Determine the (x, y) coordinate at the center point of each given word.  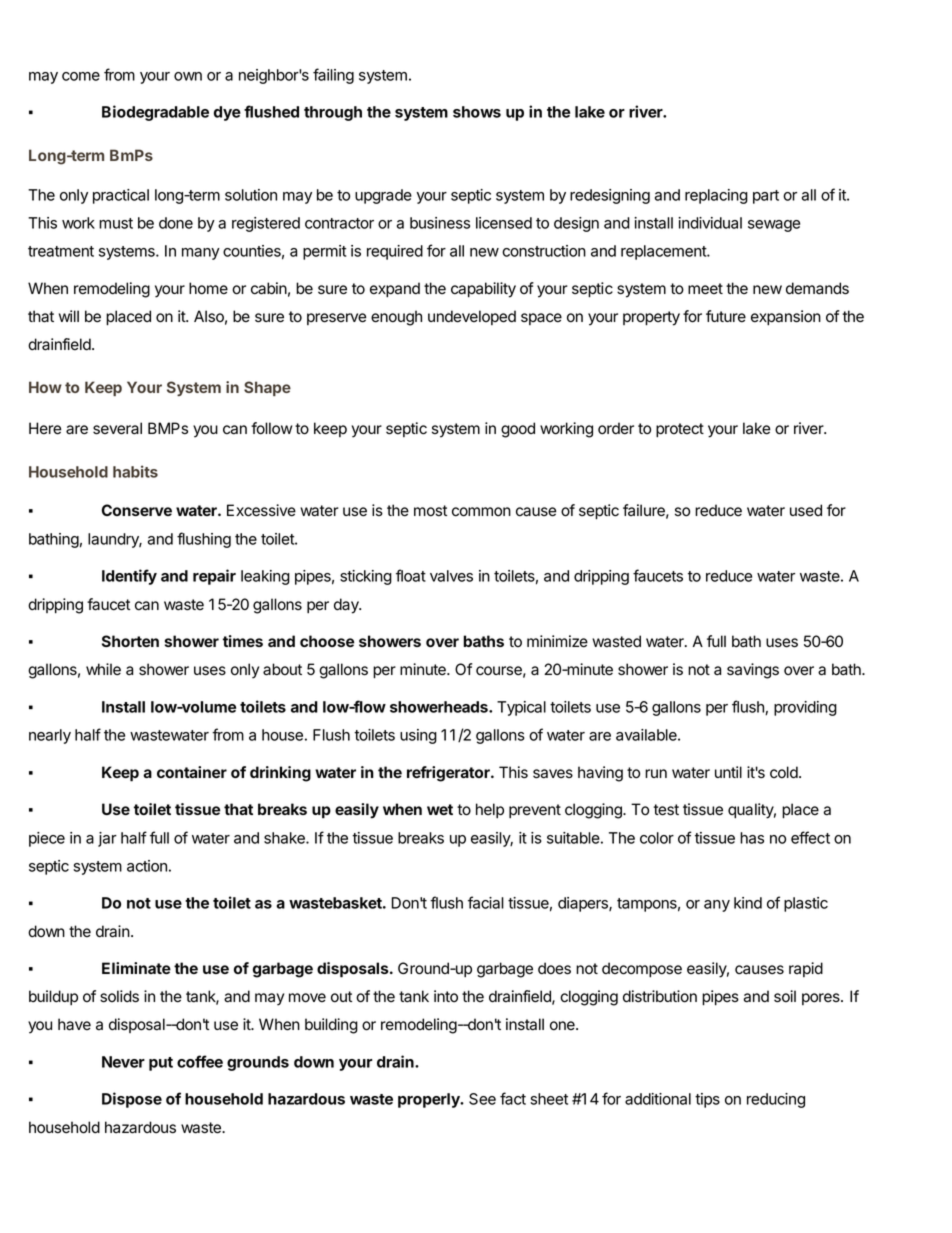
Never (123, 1062)
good (518, 430)
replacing (716, 196)
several (117, 428)
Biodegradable (155, 113)
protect (680, 430)
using (418, 736)
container (192, 772)
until (728, 772)
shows (477, 112)
